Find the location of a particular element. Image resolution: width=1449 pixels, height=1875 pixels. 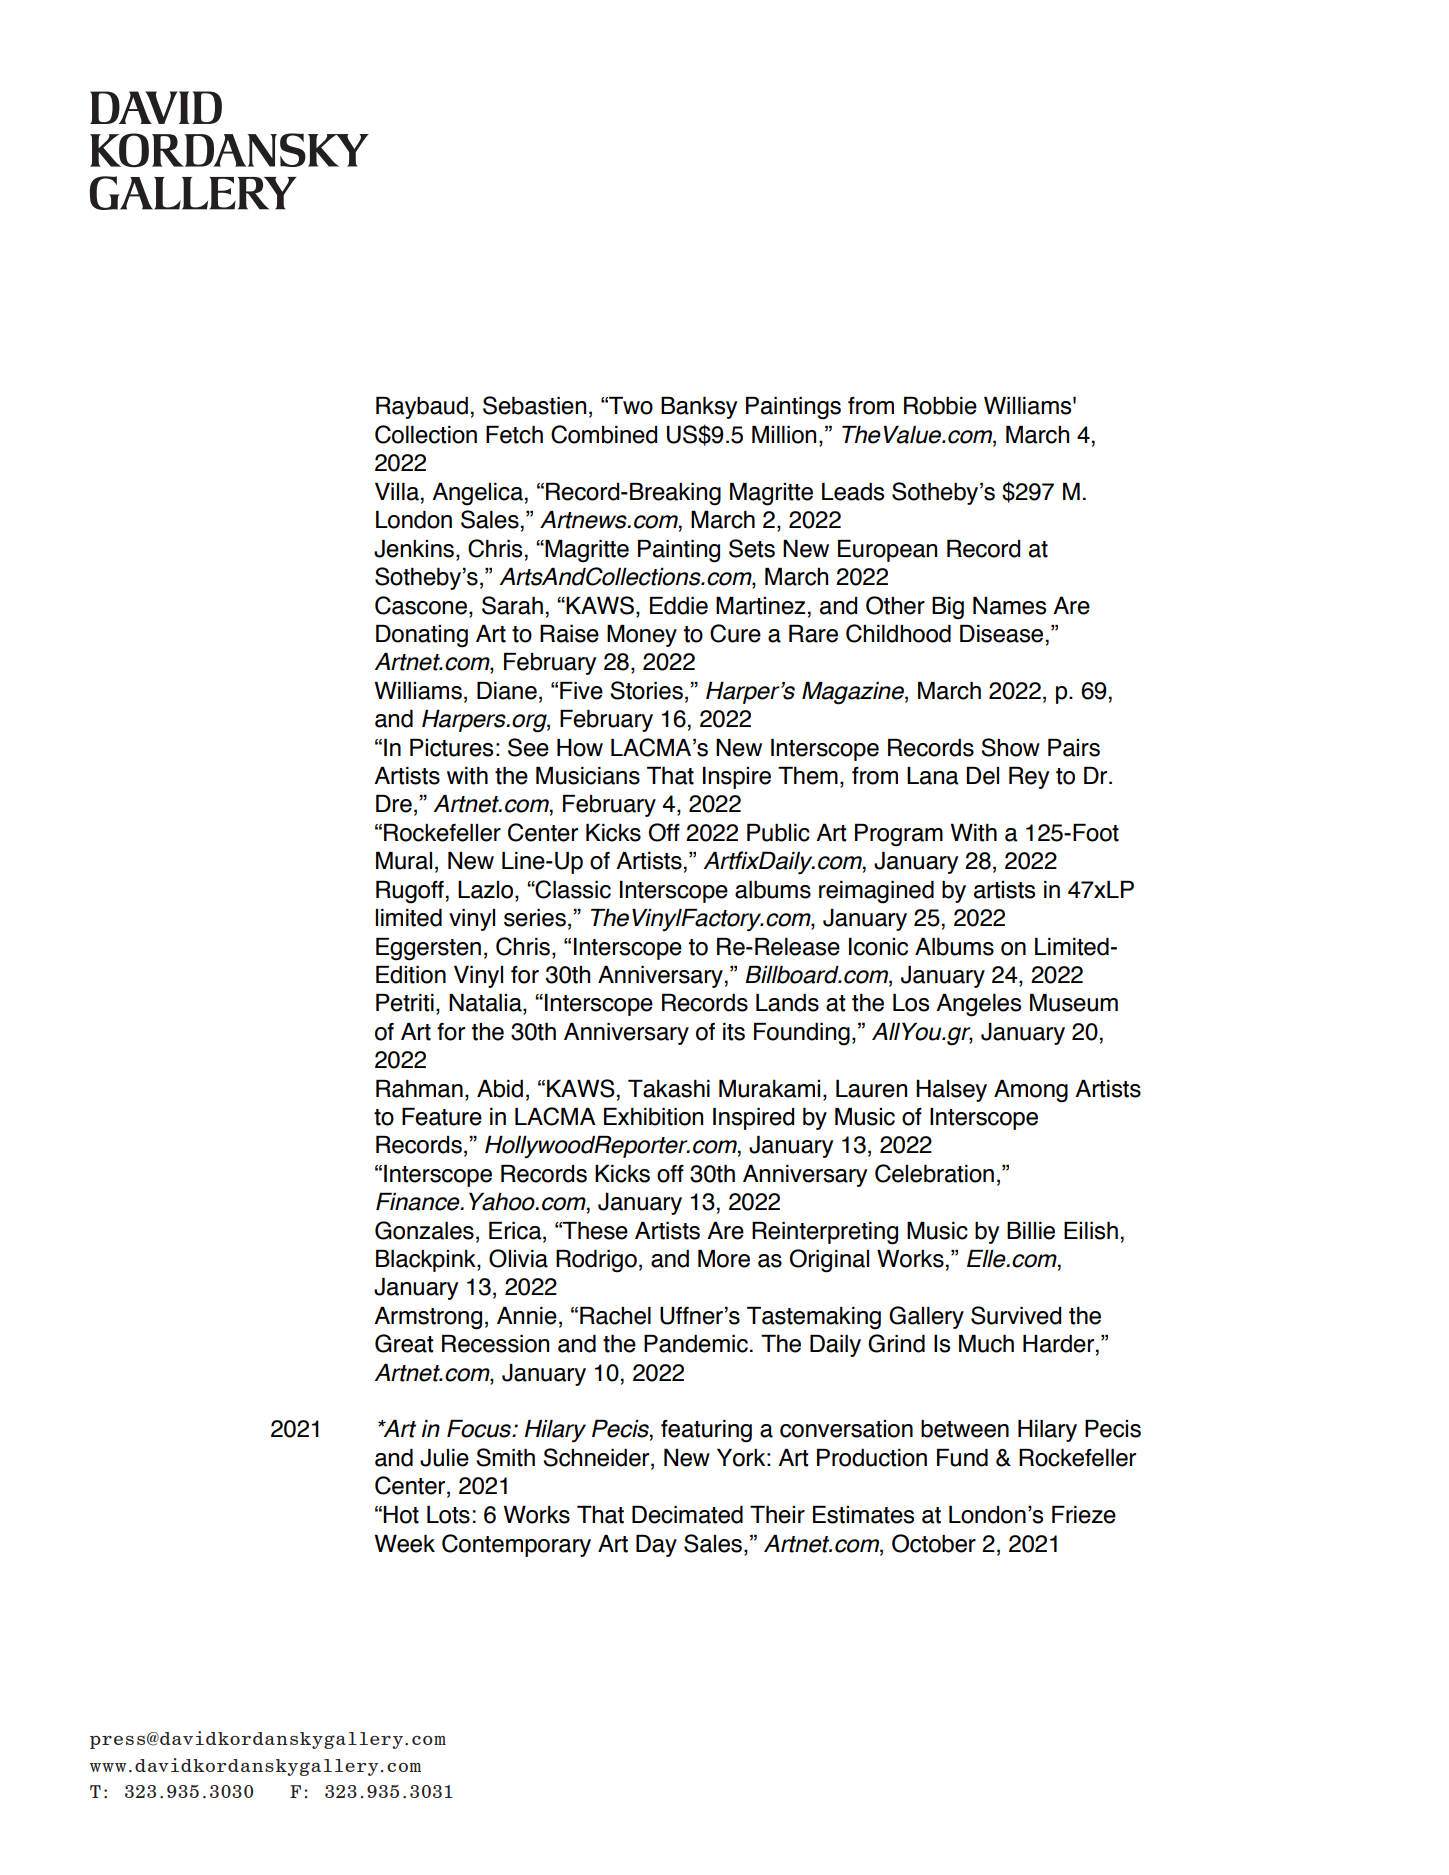

Billie is located at coordinates (1031, 1231).
